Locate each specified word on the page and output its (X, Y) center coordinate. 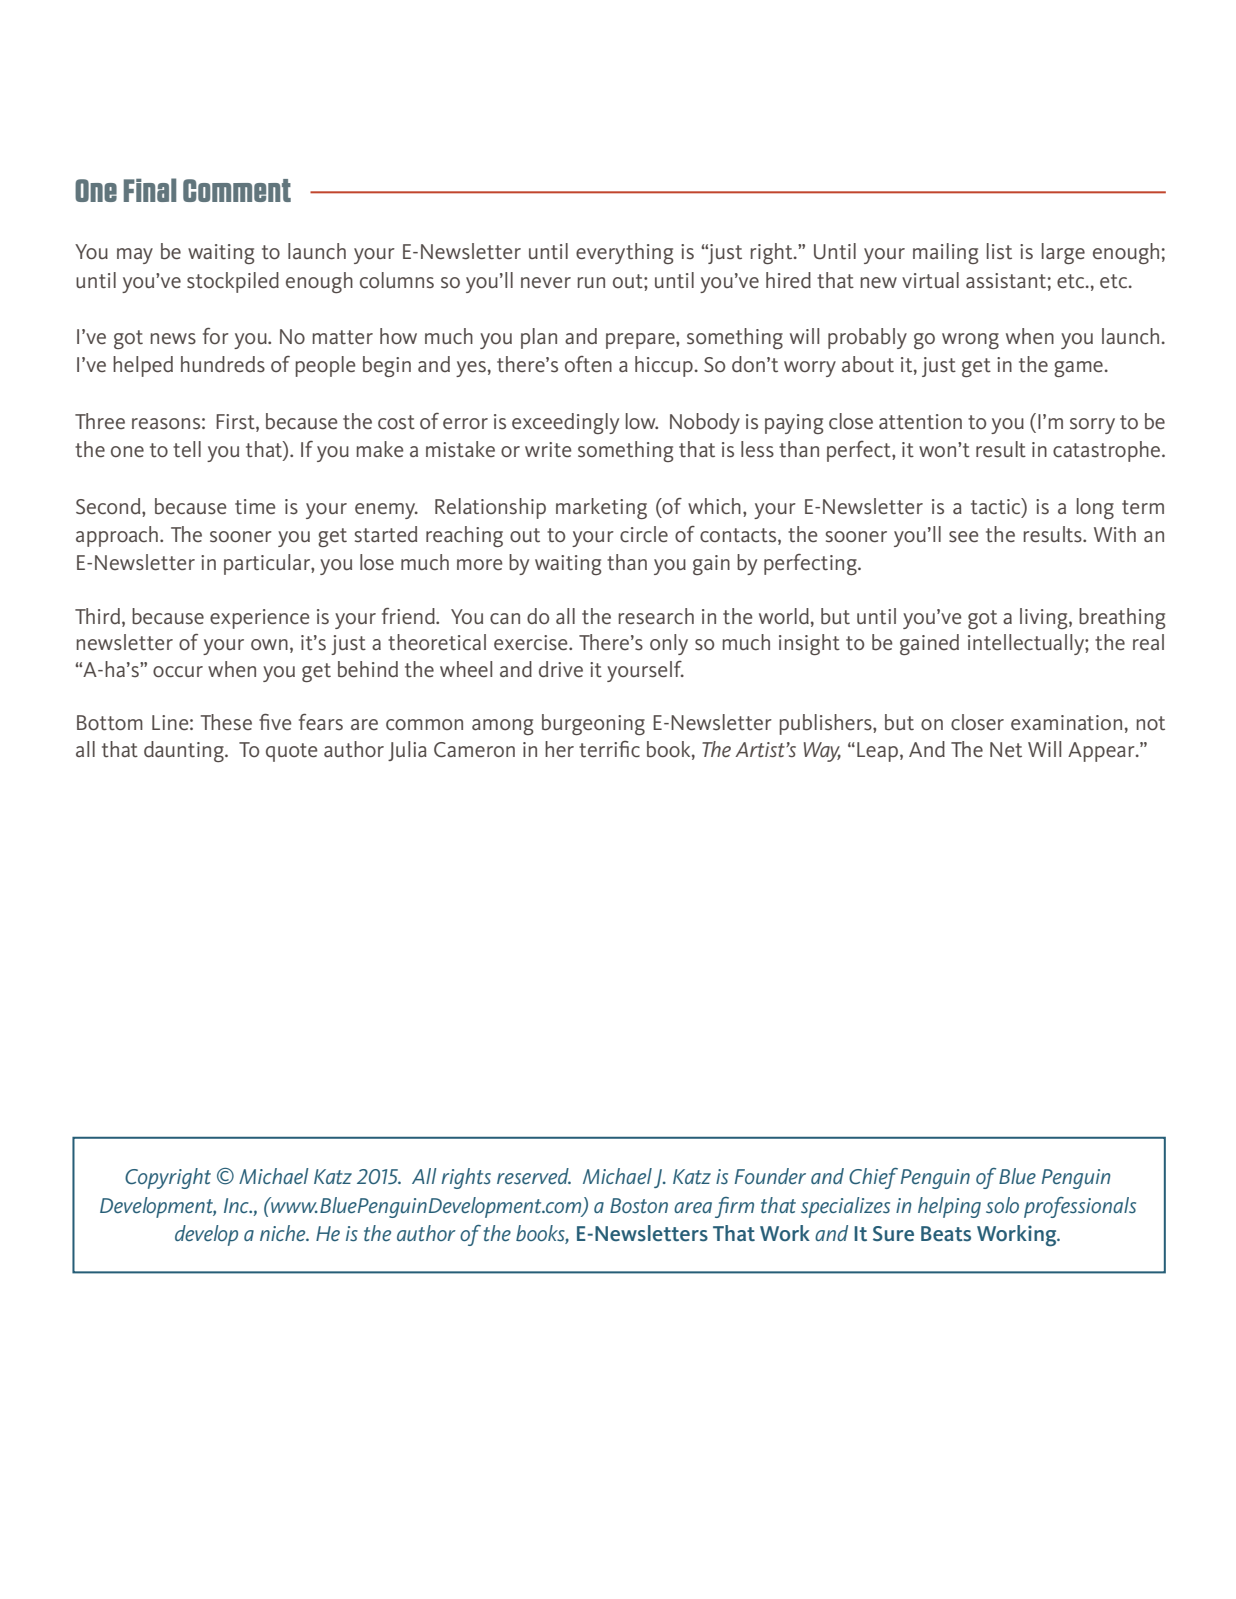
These (226, 722)
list (999, 251)
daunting (185, 751)
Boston (639, 1205)
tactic (997, 507)
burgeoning (593, 724)
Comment (237, 190)
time (255, 506)
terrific (609, 749)
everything (625, 253)
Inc (237, 1205)
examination (1066, 722)
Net (1006, 749)
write (548, 449)
